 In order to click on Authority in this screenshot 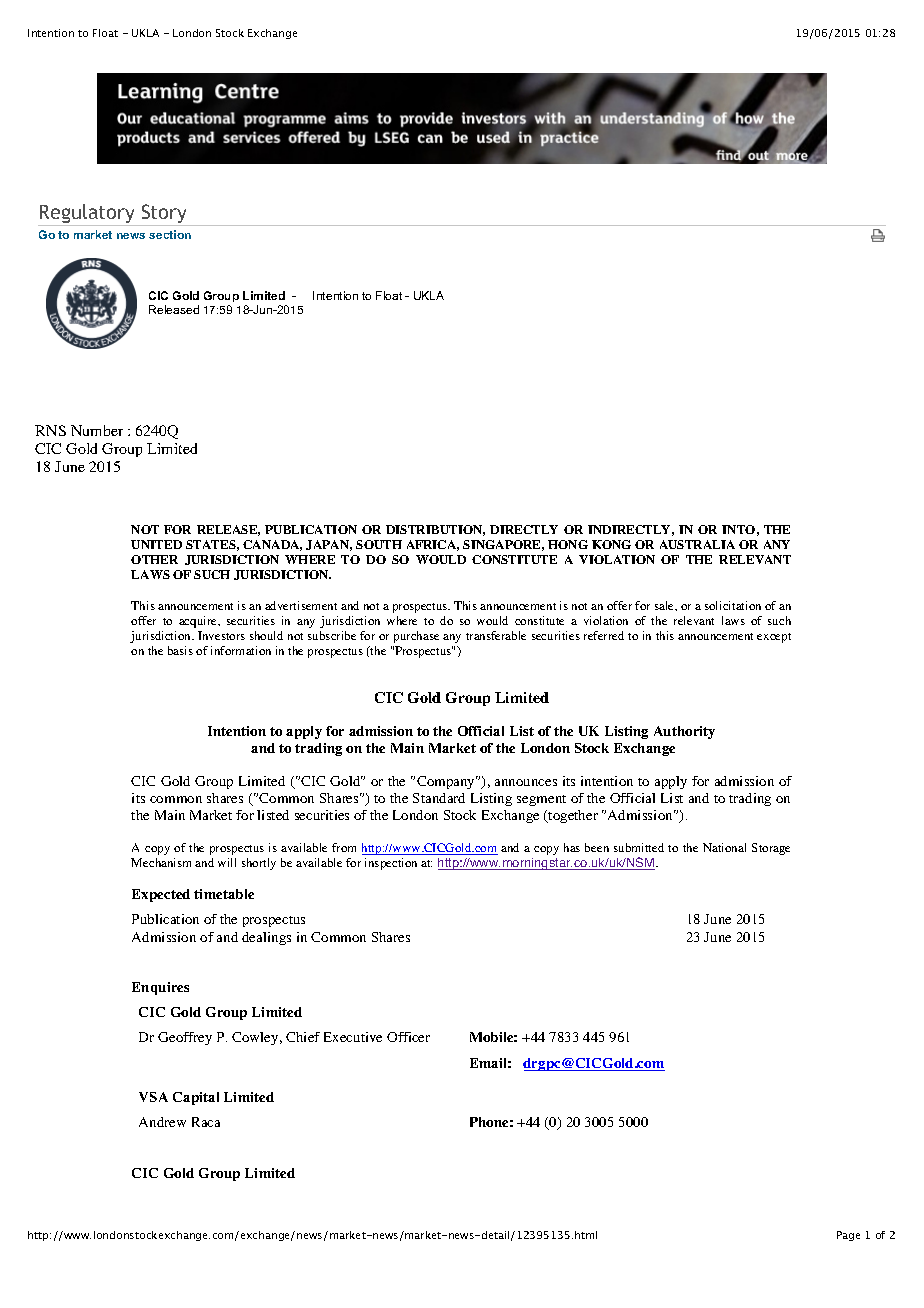, I will do `click(684, 732)`.
